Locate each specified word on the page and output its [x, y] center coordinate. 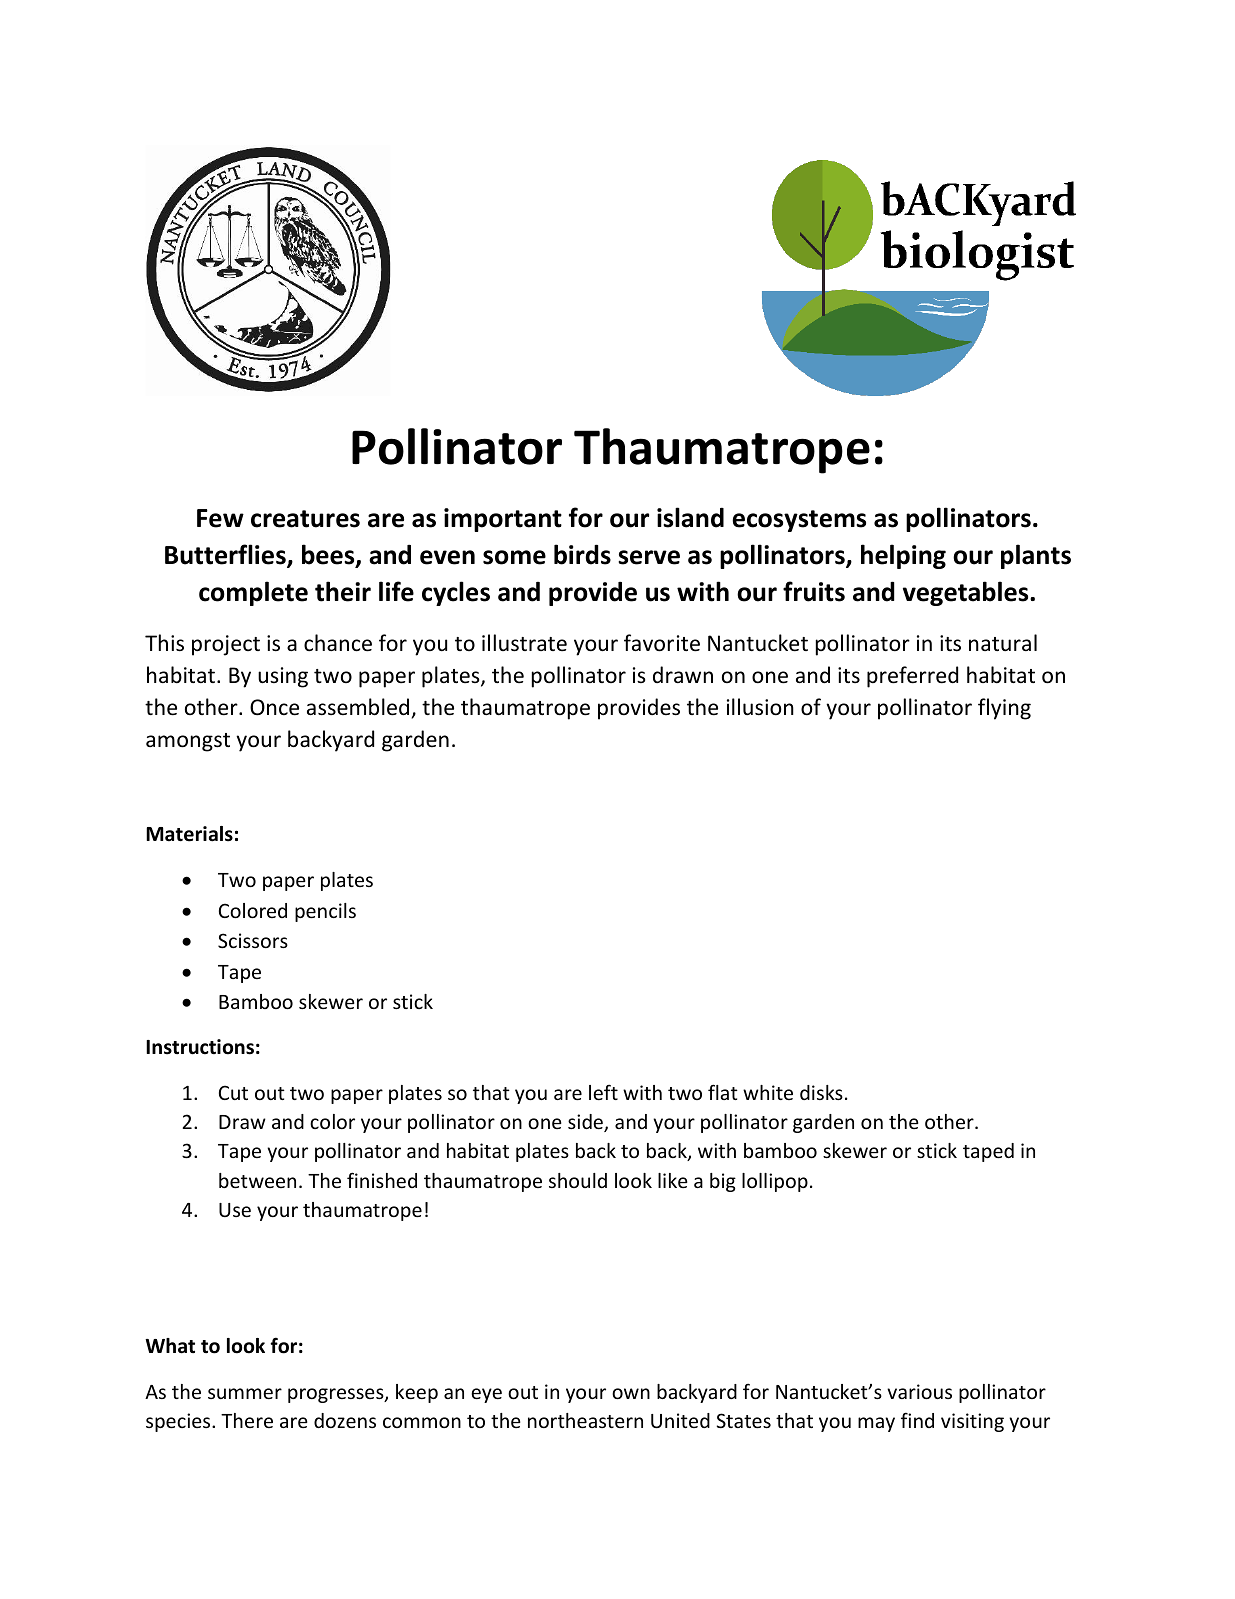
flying [1004, 709]
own [631, 1393]
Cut [233, 1092]
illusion [760, 707]
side [586, 1123]
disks [821, 1092]
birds [582, 554]
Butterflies [226, 556]
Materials [189, 834]
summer [245, 1393]
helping [903, 556]
